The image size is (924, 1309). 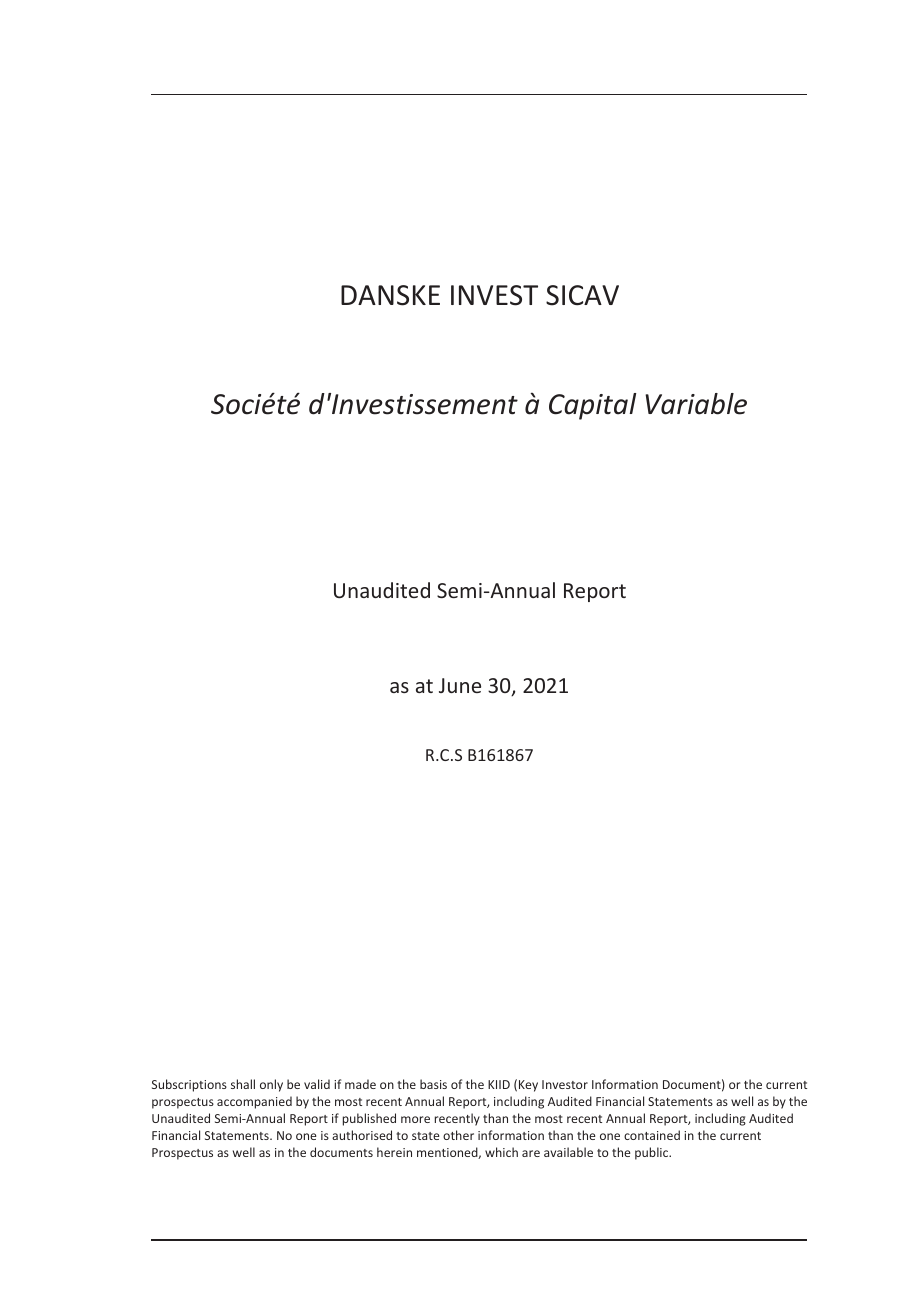 I want to click on June, so click(x=460, y=685).
